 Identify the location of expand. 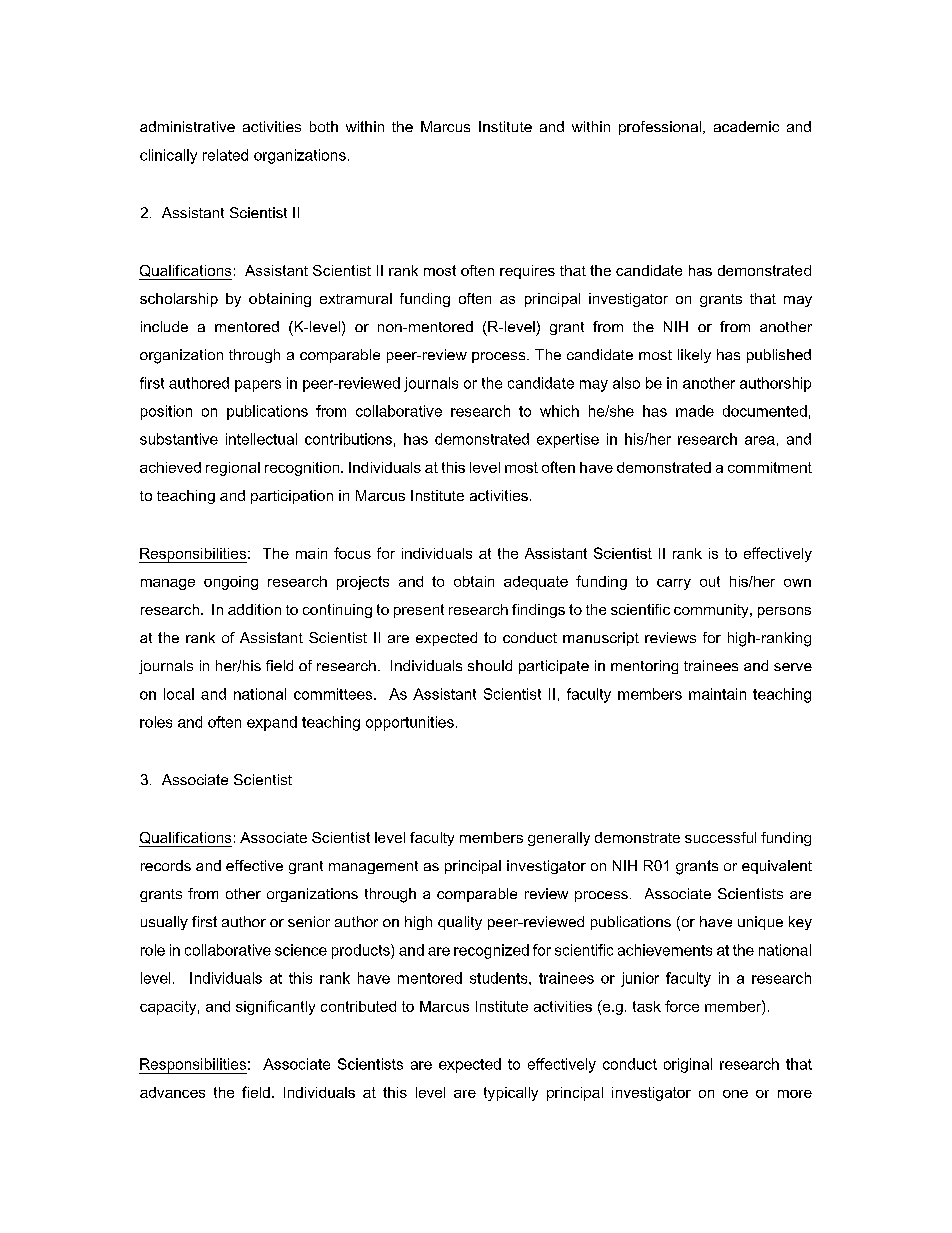
(272, 723).
